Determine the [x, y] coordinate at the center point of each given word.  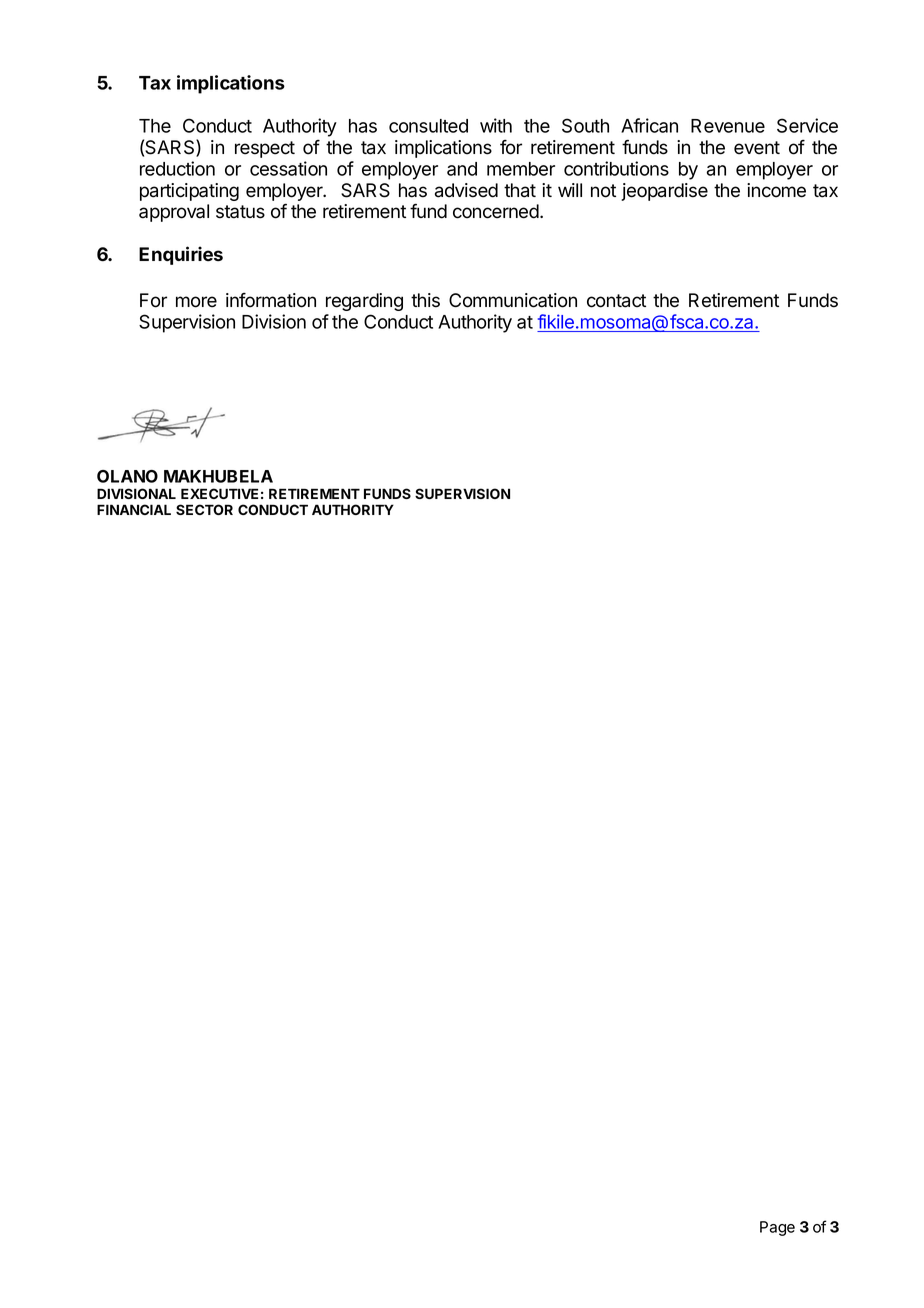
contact [616, 301]
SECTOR [204, 509]
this [425, 300]
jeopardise [664, 192]
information [271, 300]
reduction [177, 168]
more [196, 302]
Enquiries [181, 255]
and [462, 169]
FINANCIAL [134, 509]
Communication [513, 300]
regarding [364, 302]
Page [777, 1228]
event [757, 148]
